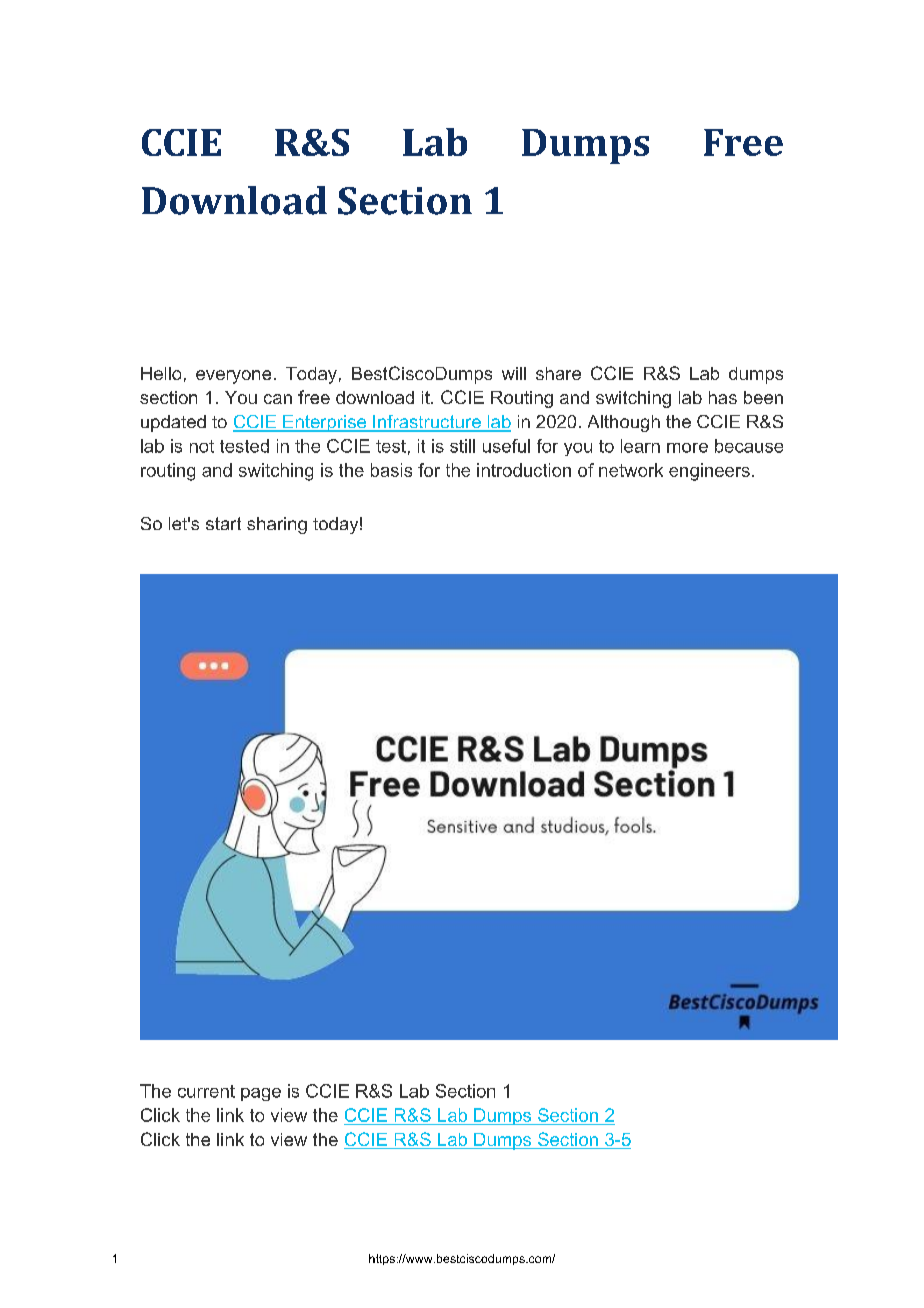 The width and height of the document is (924, 1308). What do you see at coordinates (631, 470) in the document?
I see `network` at bounding box center [631, 470].
